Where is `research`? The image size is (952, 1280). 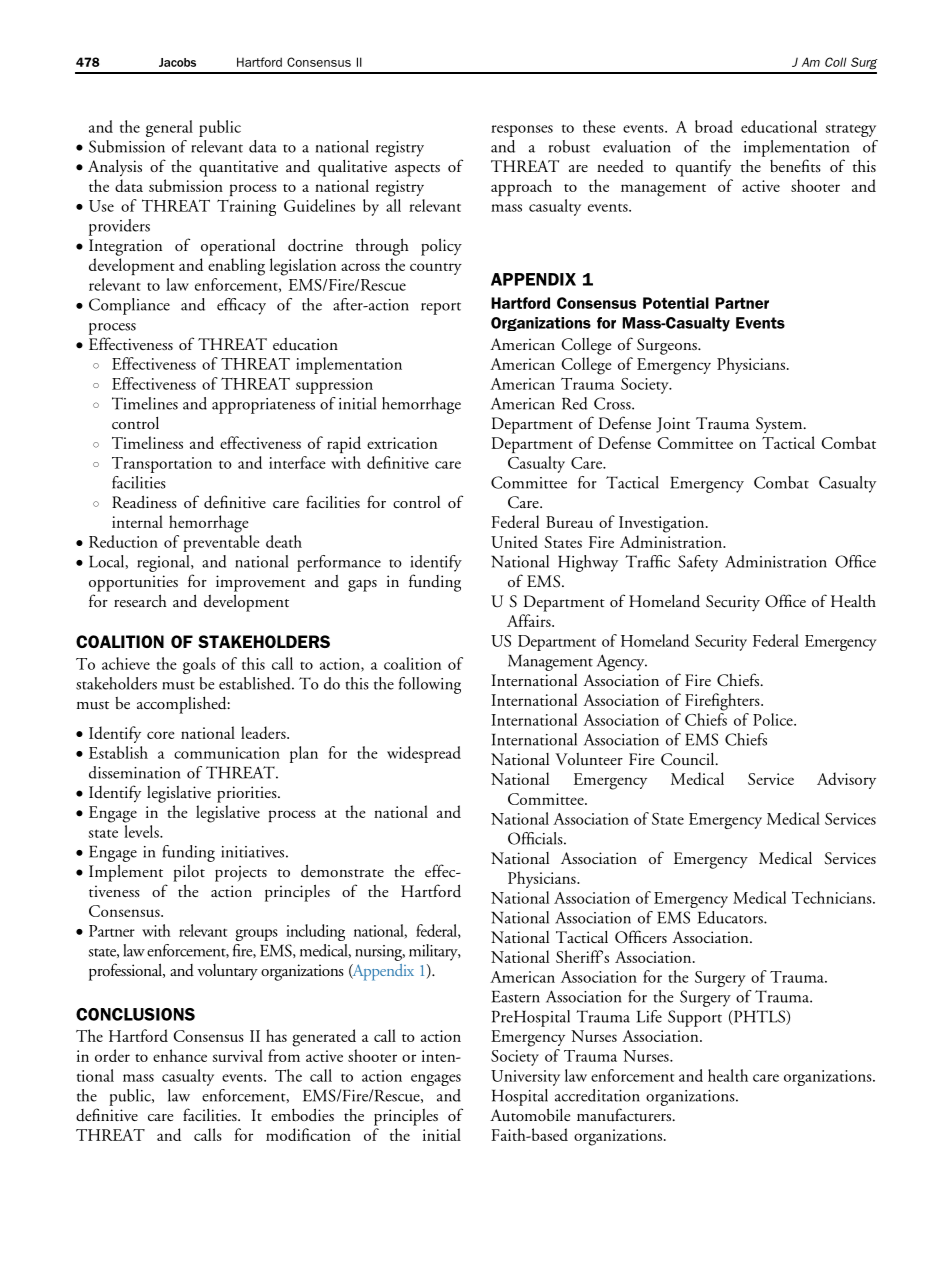
research is located at coordinates (140, 600).
